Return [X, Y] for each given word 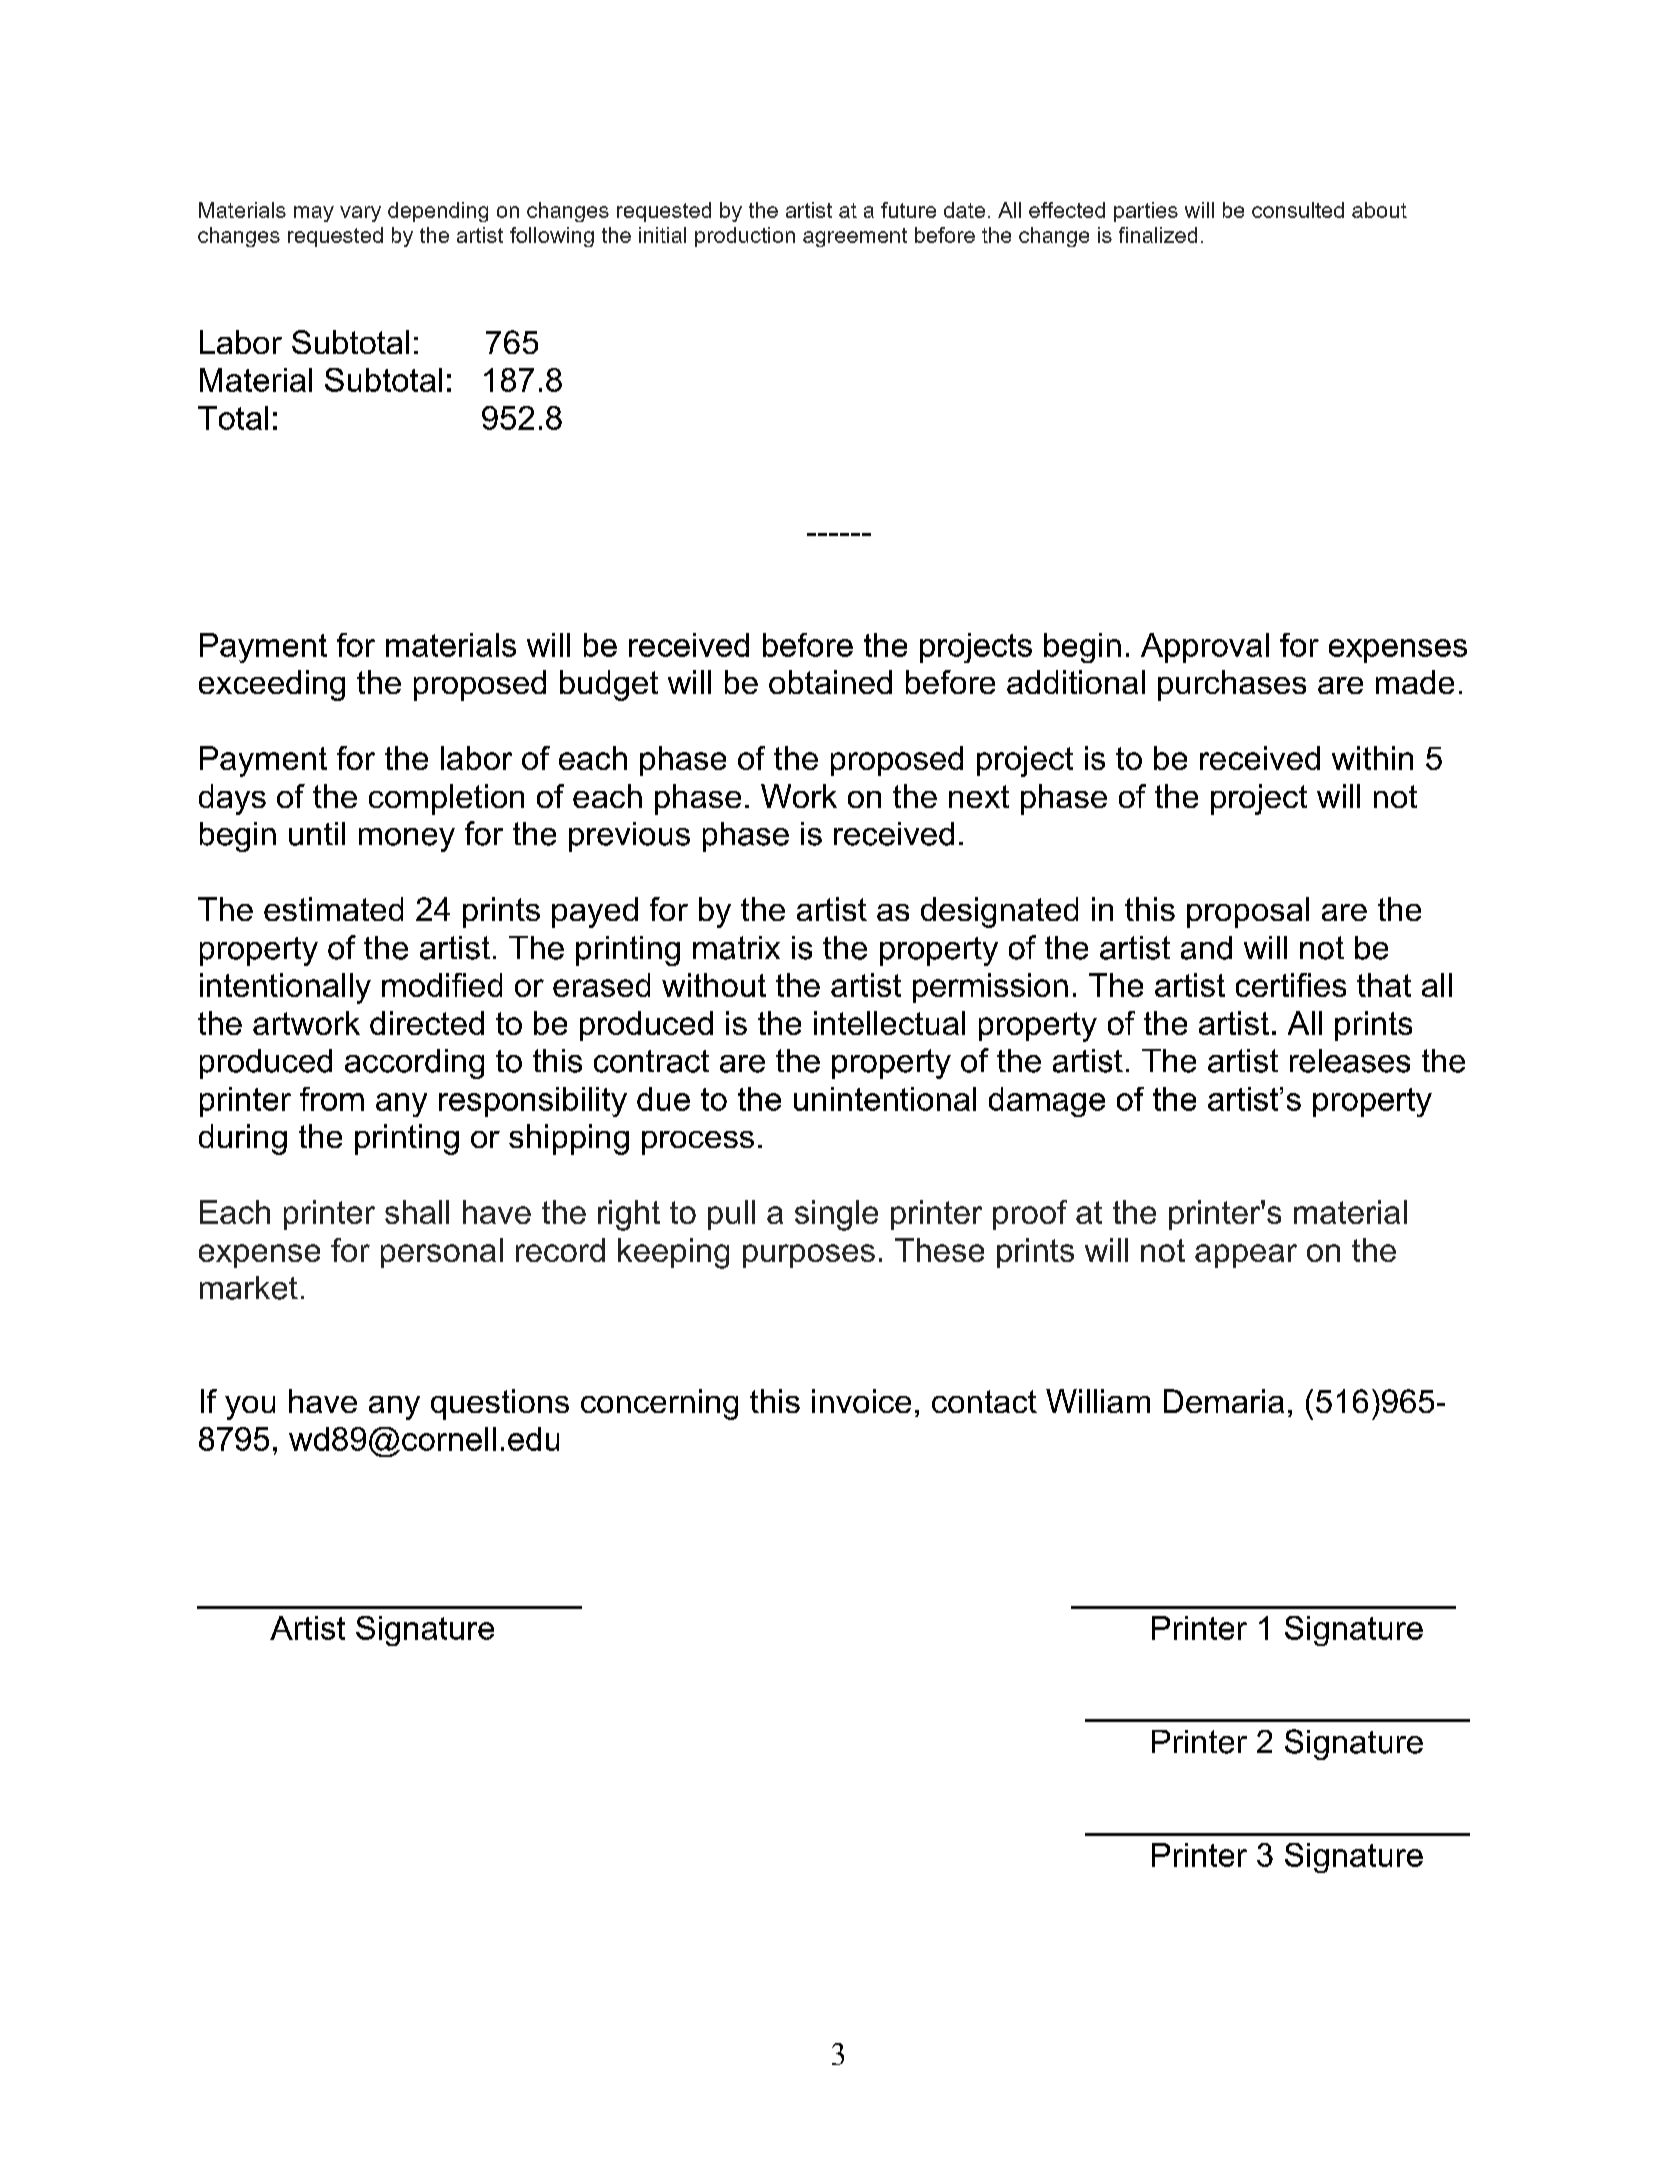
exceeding [272, 685]
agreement [855, 237]
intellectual [889, 1023]
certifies [1291, 985]
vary [360, 214]
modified [442, 985]
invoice [861, 1401]
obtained [830, 682]
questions [500, 1404]
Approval [1205, 648]
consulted [1298, 210]
